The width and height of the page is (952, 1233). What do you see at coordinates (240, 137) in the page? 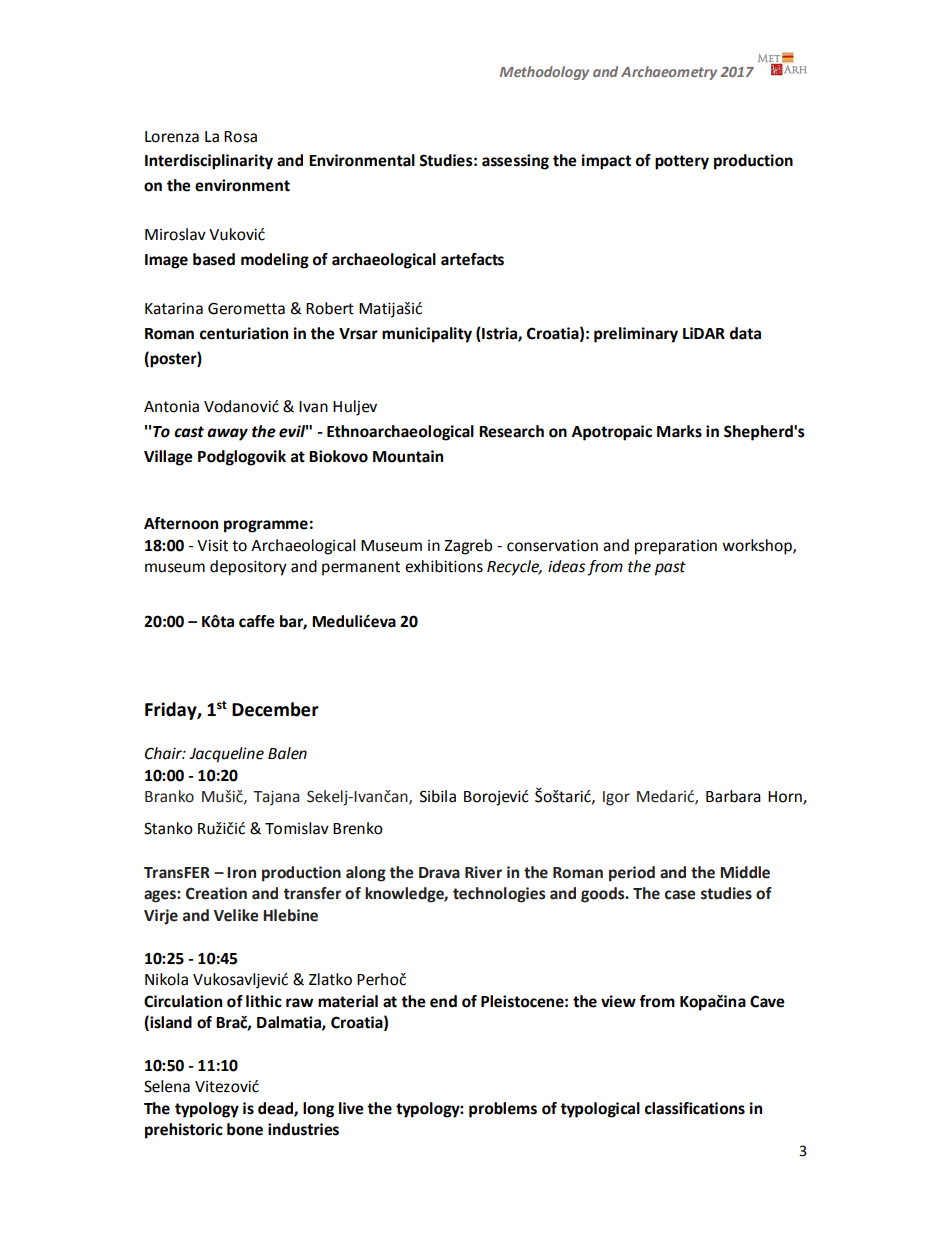
I see `Rosa` at bounding box center [240, 137].
